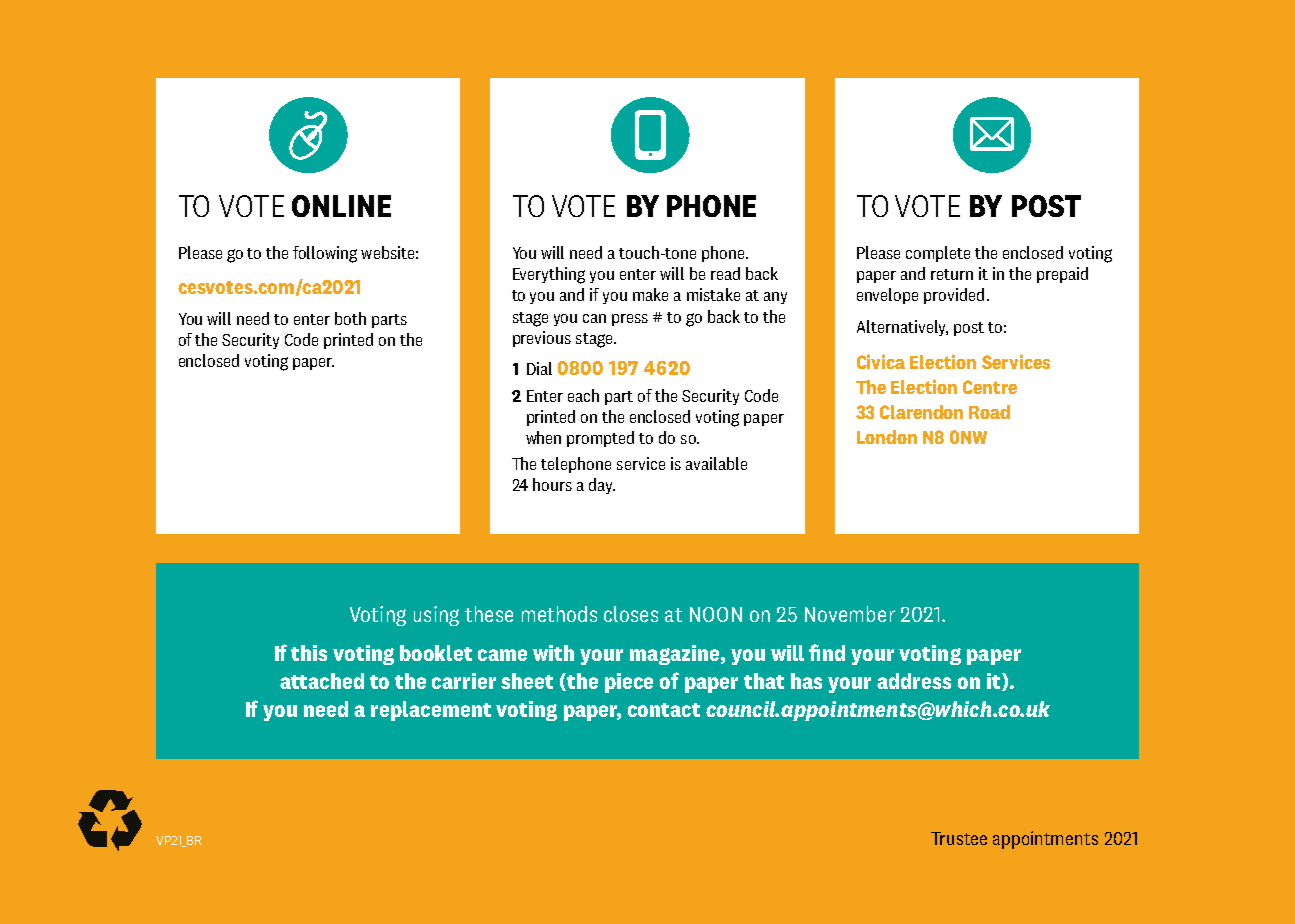 The image size is (1295, 924). I want to click on read, so click(725, 273).
